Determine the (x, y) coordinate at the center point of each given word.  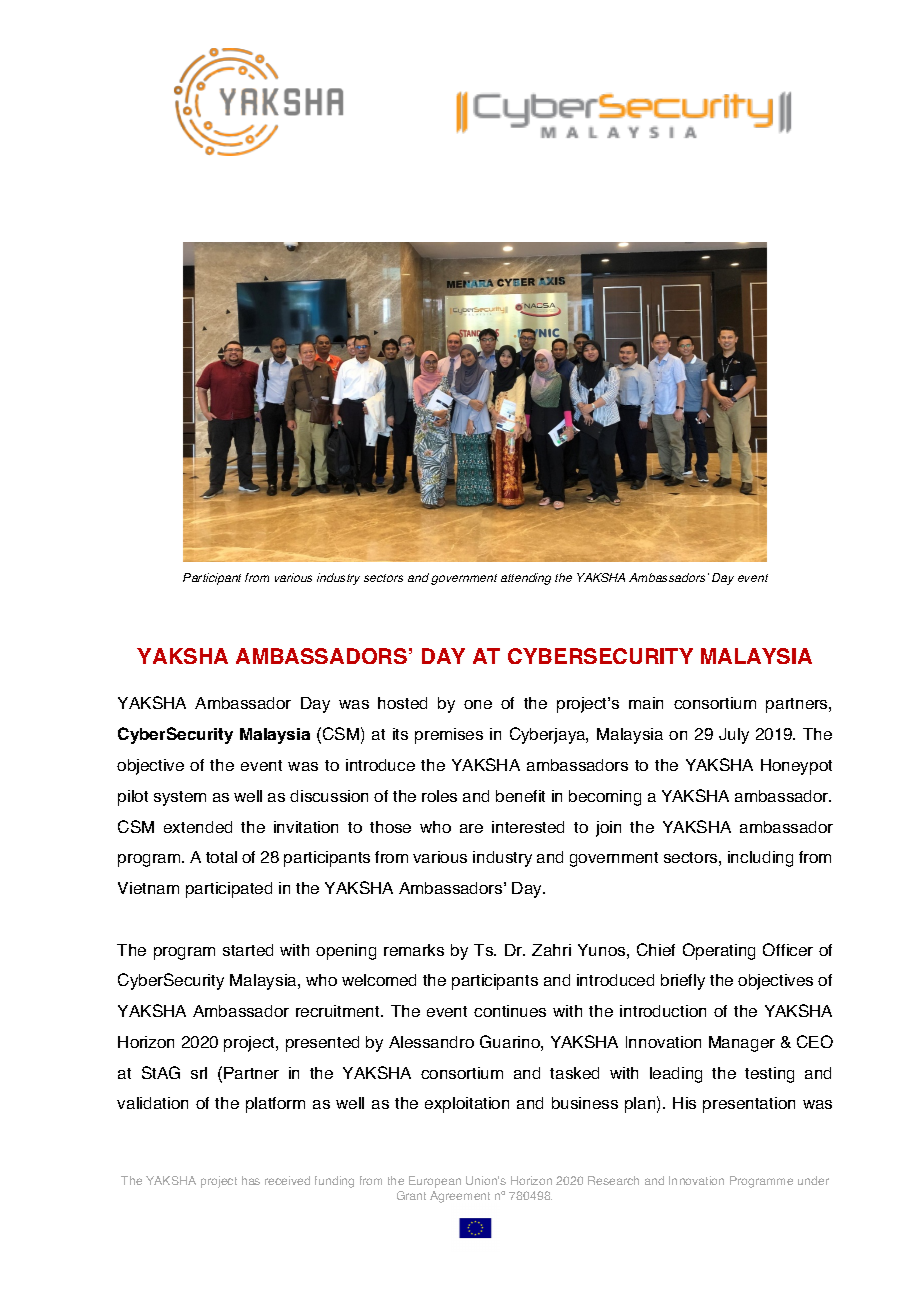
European (435, 1182)
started (248, 950)
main (646, 703)
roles (439, 796)
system (180, 798)
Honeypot (796, 767)
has (251, 1180)
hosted (402, 703)
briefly (683, 982)
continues (510, 1011)
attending (526, 579)
